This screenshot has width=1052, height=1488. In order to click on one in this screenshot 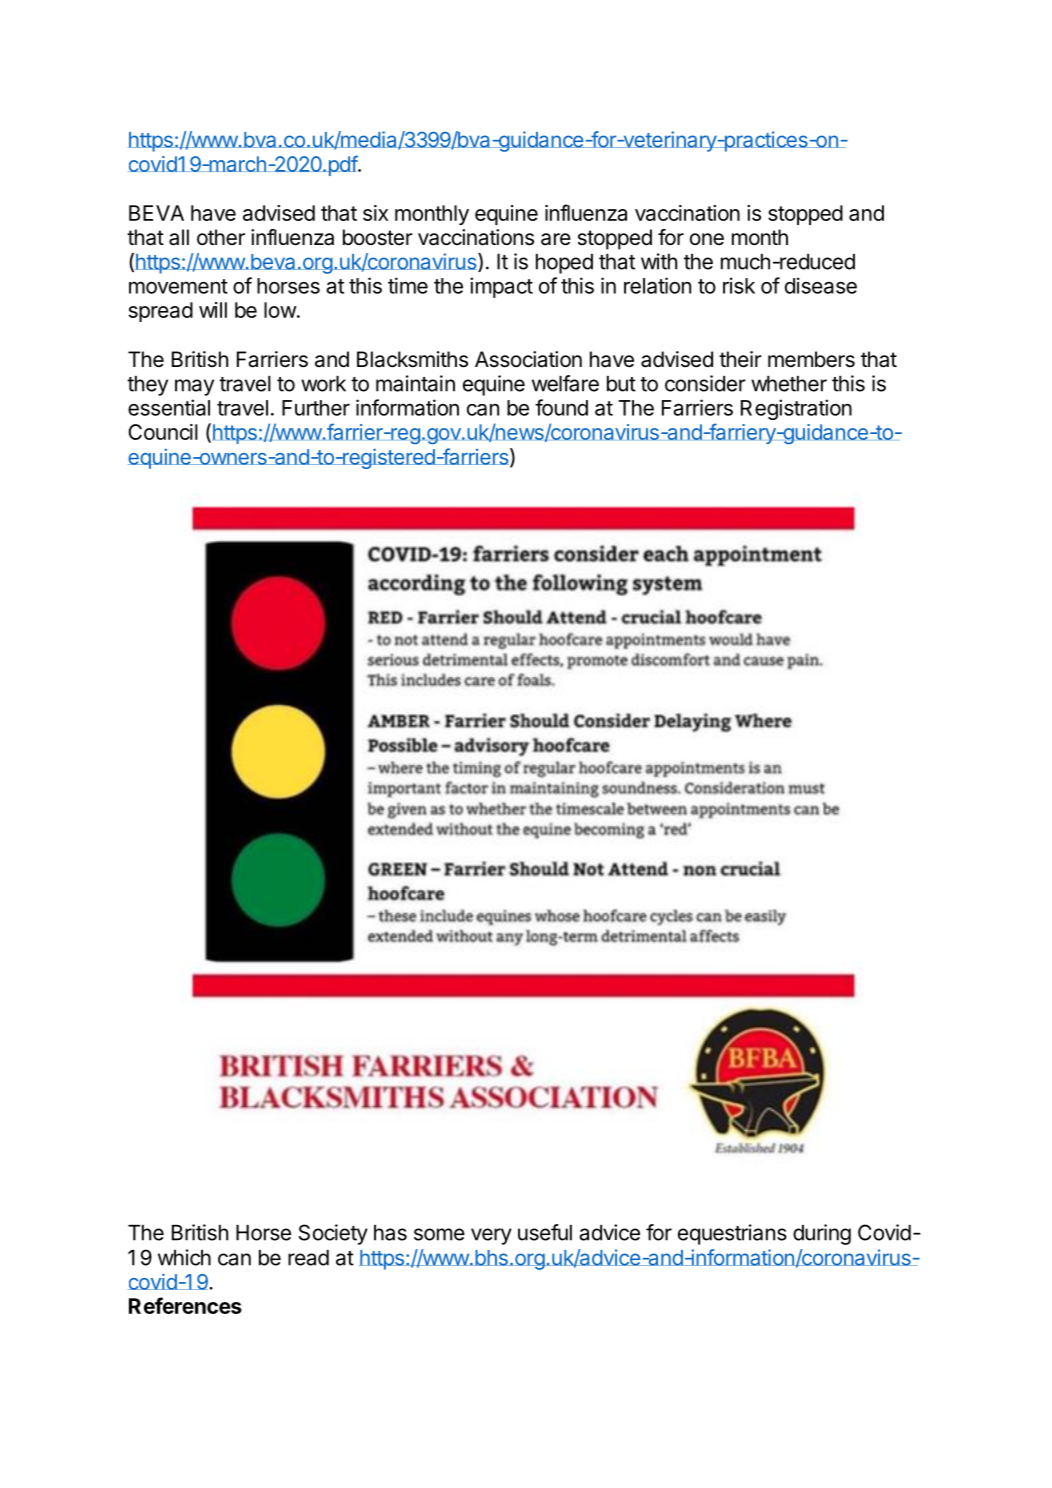, I will do `click(707, 239)`.
